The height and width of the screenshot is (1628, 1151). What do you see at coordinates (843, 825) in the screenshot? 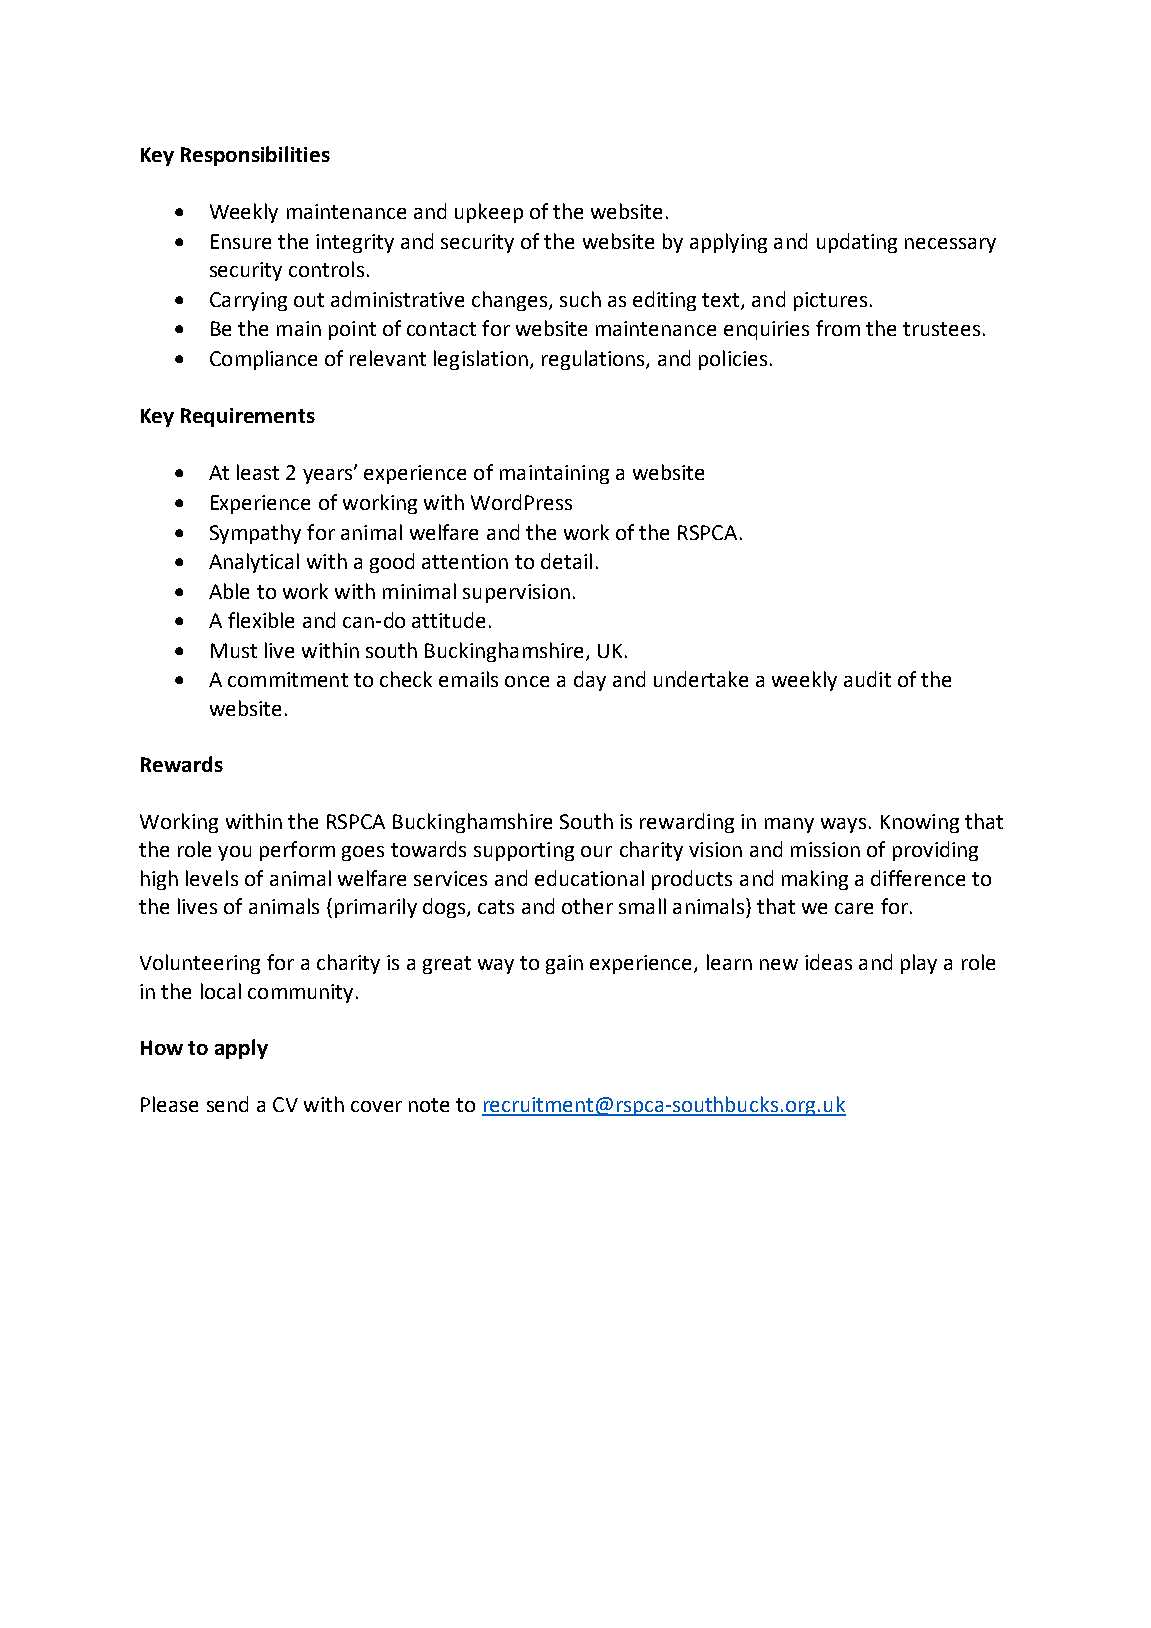
I see `ways` at bounding box center [843, 825].
